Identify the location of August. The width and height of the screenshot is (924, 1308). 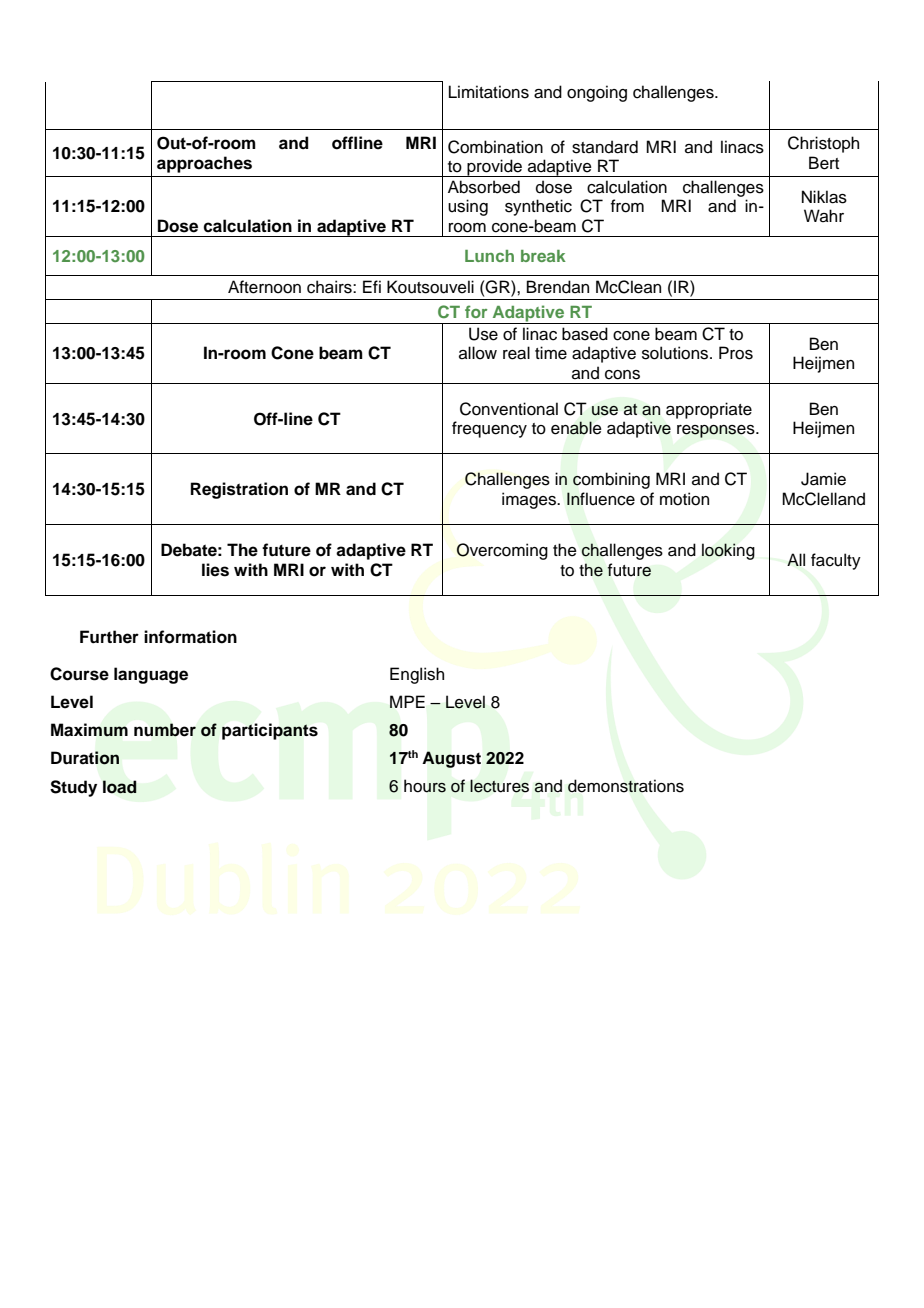
(451, 759).
